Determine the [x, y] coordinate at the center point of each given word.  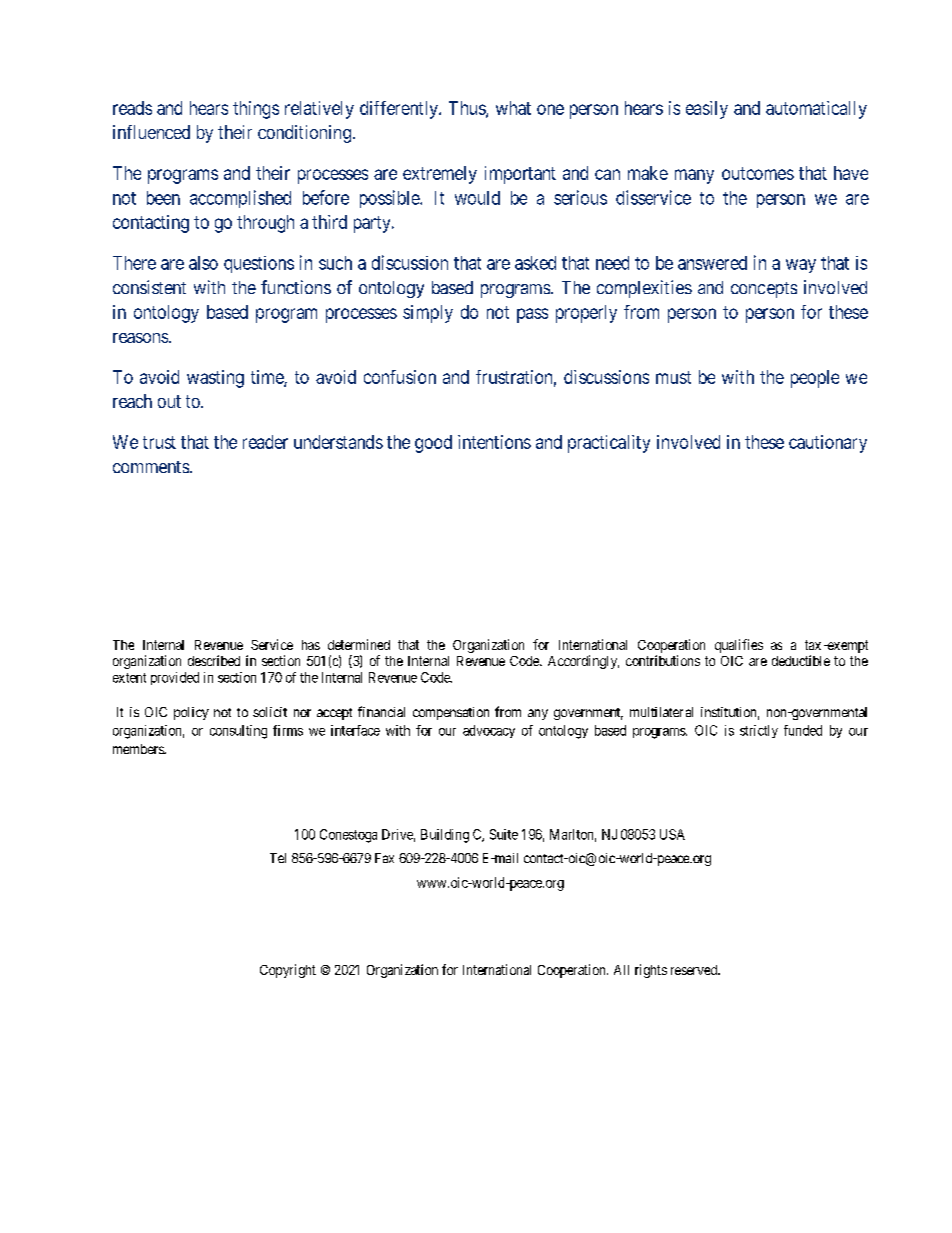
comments [151, 467]
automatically [816, 110]
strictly [759, 731]
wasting [215, 379]
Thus [468, 109]
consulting [238, 732]
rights [651, 971]
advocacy [489, 731]
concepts [764, 290]
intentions [494, 442]
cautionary [828, 444]
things [256, 110]
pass [532, 315]
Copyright [288, 971]
